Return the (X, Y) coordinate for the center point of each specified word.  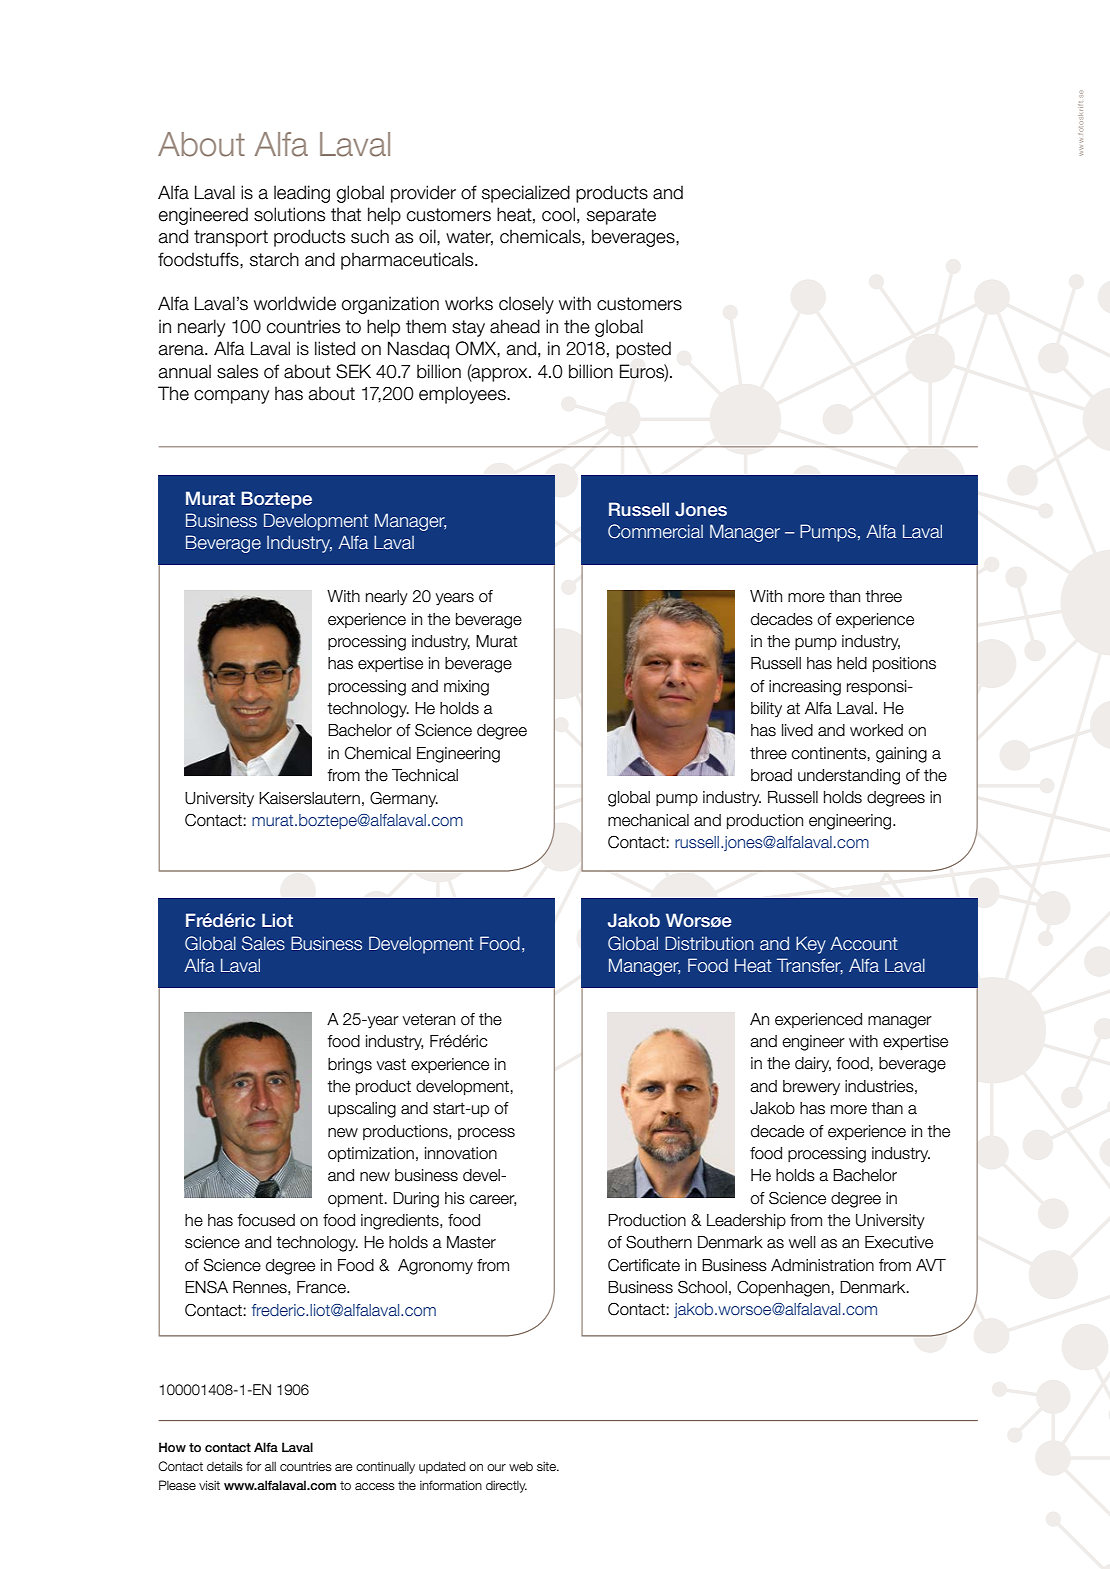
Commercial (655, 531)
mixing (466, 688)
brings (350, 1066)
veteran (429, 1019)
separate (621, 216)
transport (231, 238)
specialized (526, 194)
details (225, 1466)
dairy (813, 1064)
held (852, 663)
